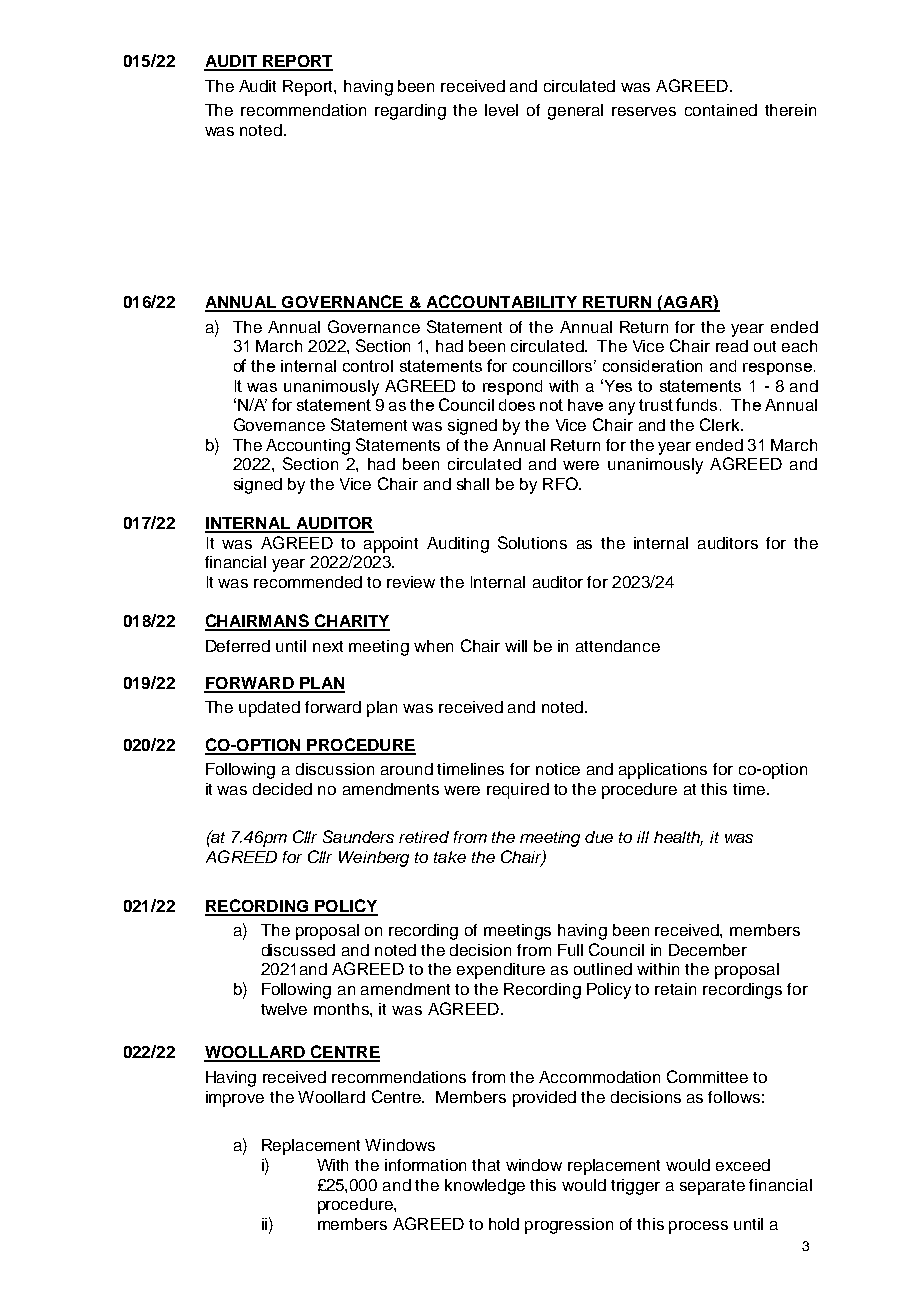  Describe the element at coordinates (235, 1099) in the screenshot. I see `improve` at that location.
